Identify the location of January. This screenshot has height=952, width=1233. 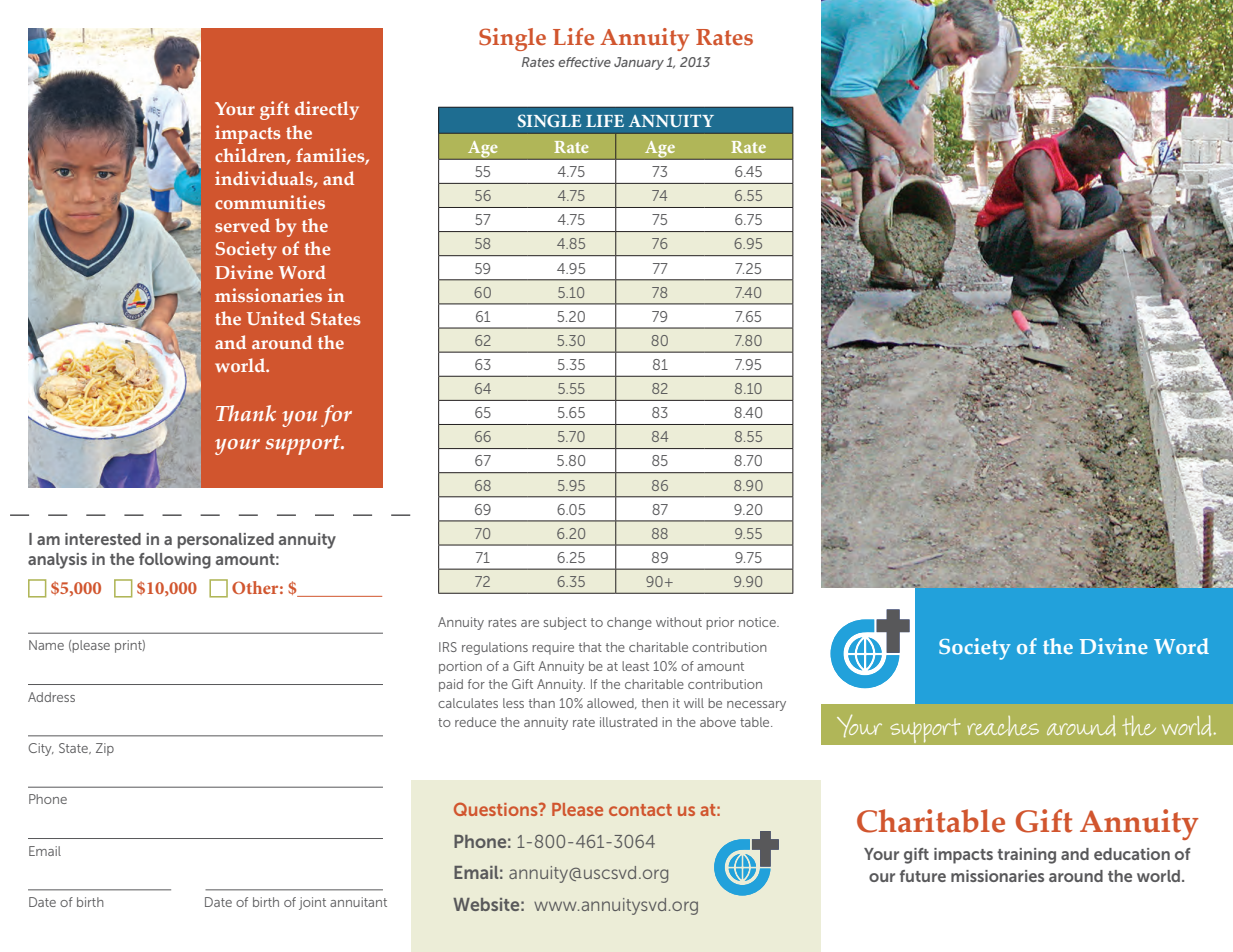
(639, 63).
